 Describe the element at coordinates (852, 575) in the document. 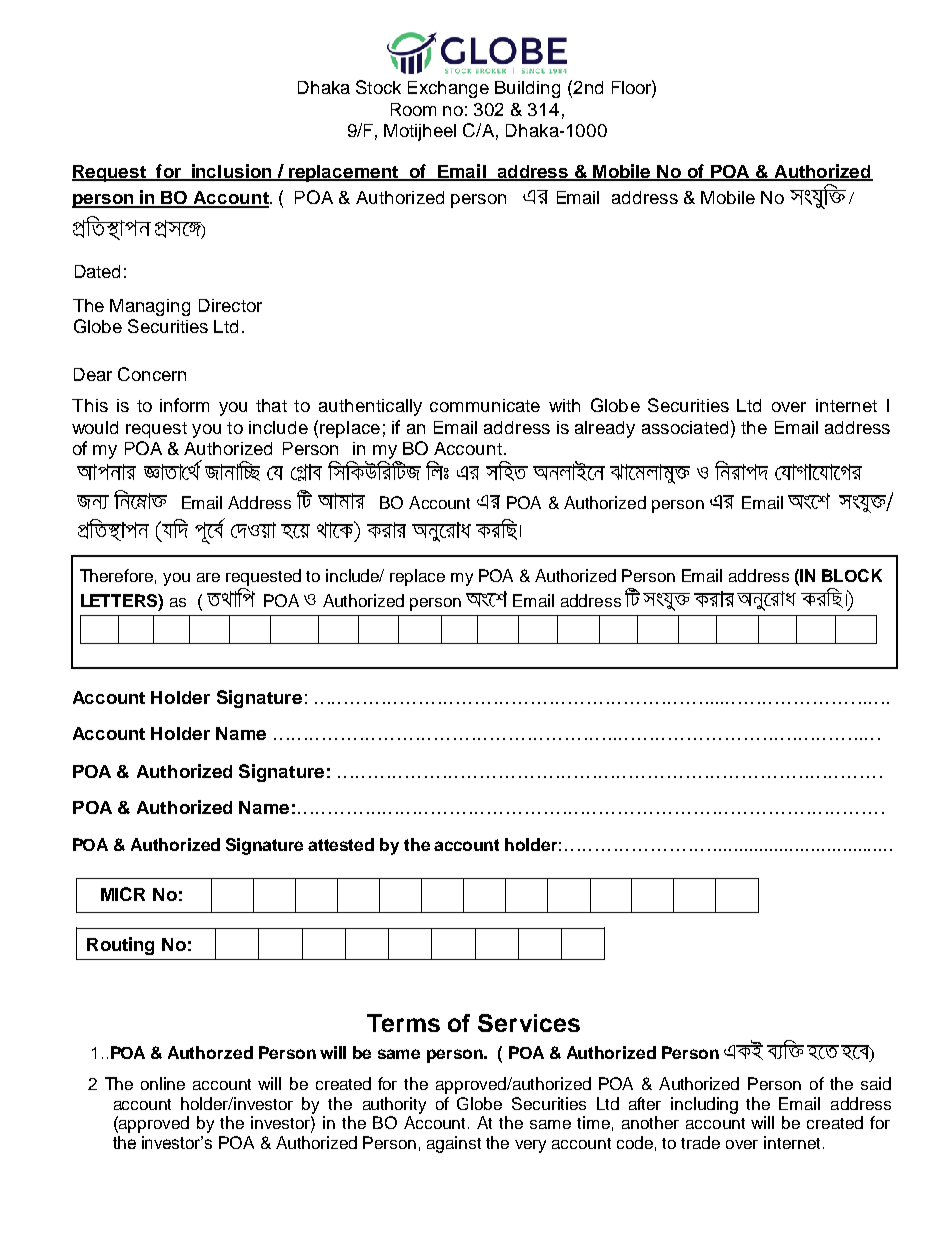

I see `BLOCK` at that location.
